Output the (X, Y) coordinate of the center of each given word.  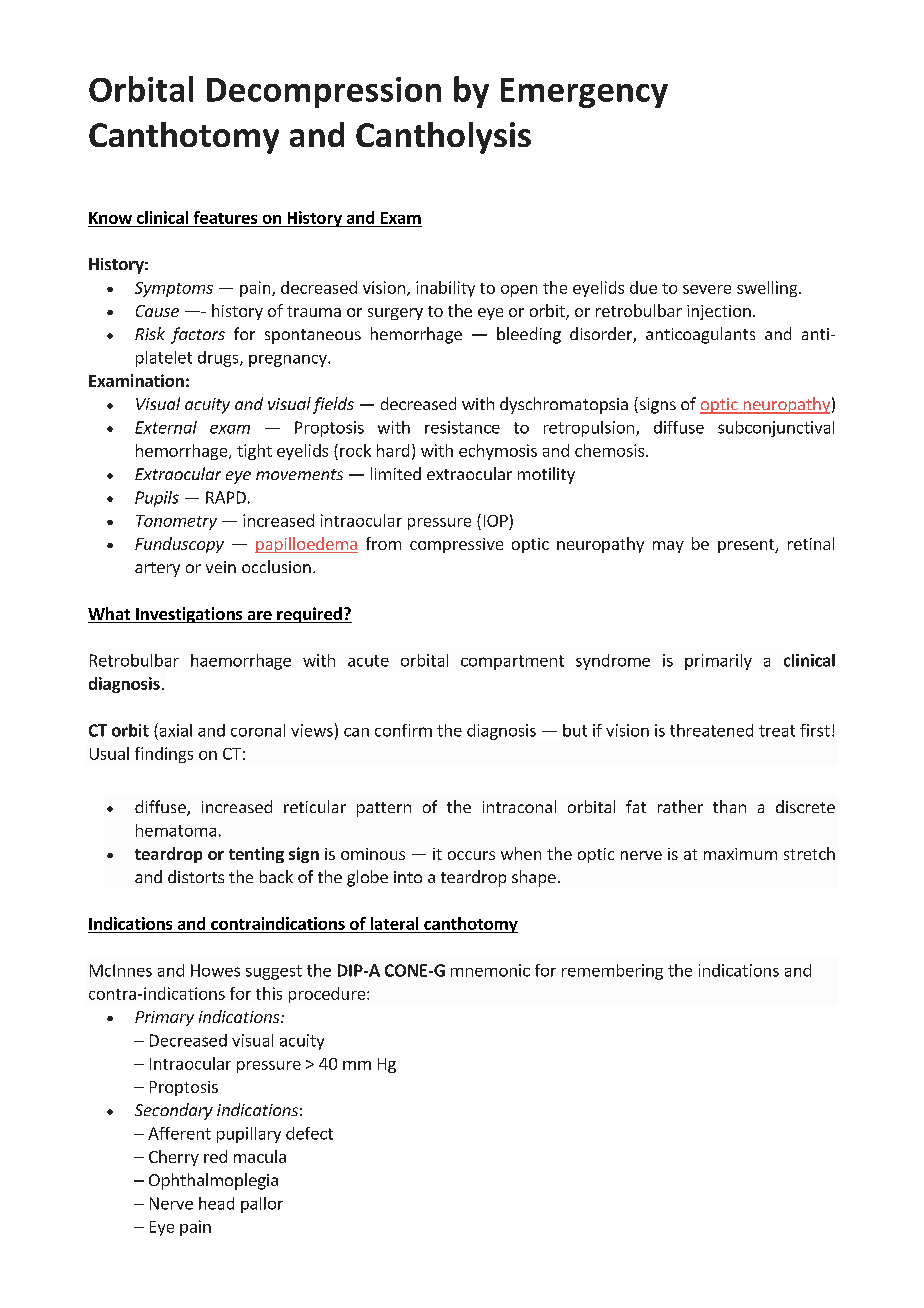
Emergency (584, 93)
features (225, 217)
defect (309, 1133)
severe (707, 289)
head (216, 1203)
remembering (612, 972)
